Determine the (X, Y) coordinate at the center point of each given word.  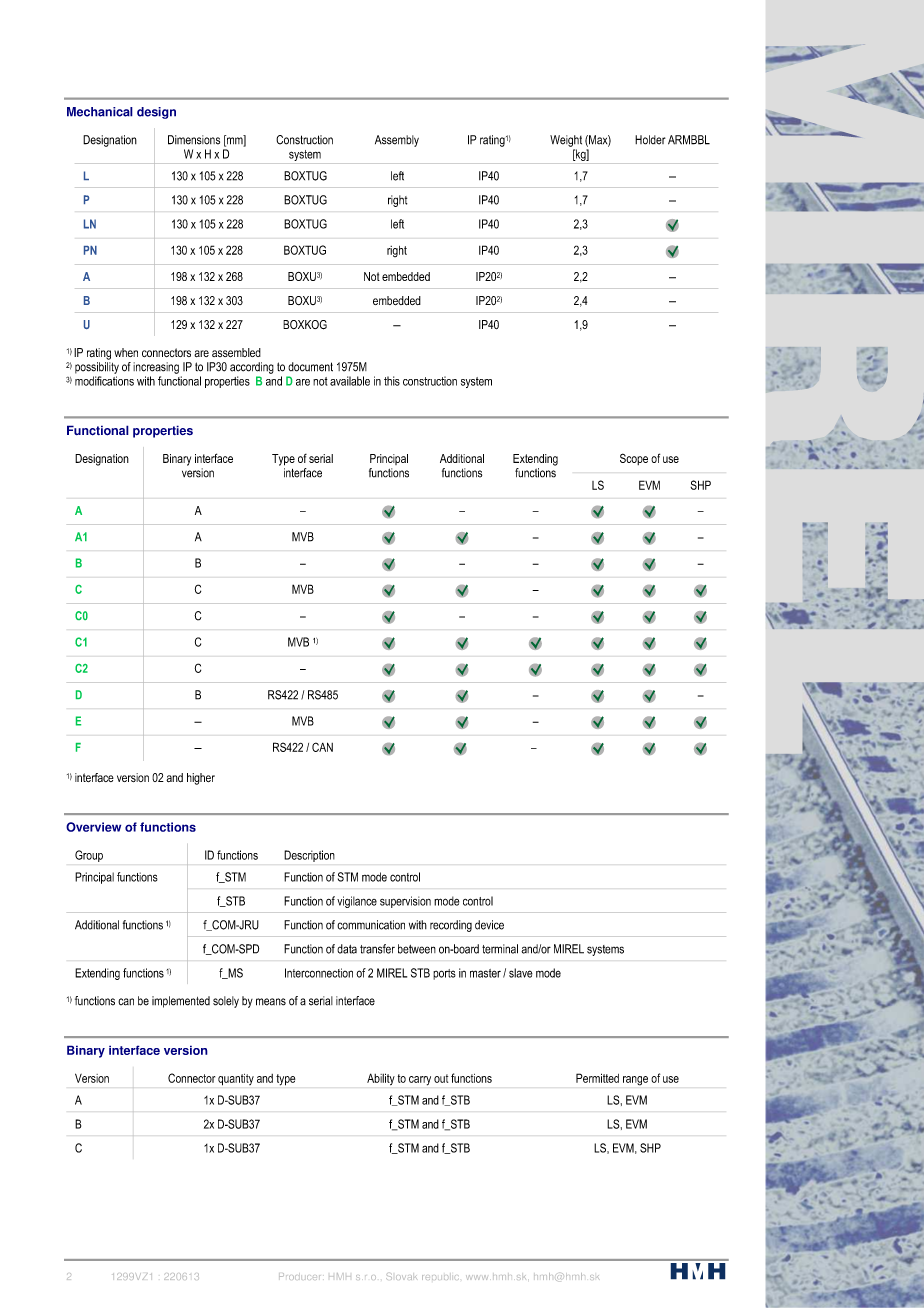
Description (309, 856)
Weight (566, 141)
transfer (377, 949)
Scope (634, 459)
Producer (299, 1276)
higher (201, 779)
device (489, 925)
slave (521, 973)
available (350, 381)
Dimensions (194, 140)
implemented (181, 1002)
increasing (156, 368)
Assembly (397, 141)
